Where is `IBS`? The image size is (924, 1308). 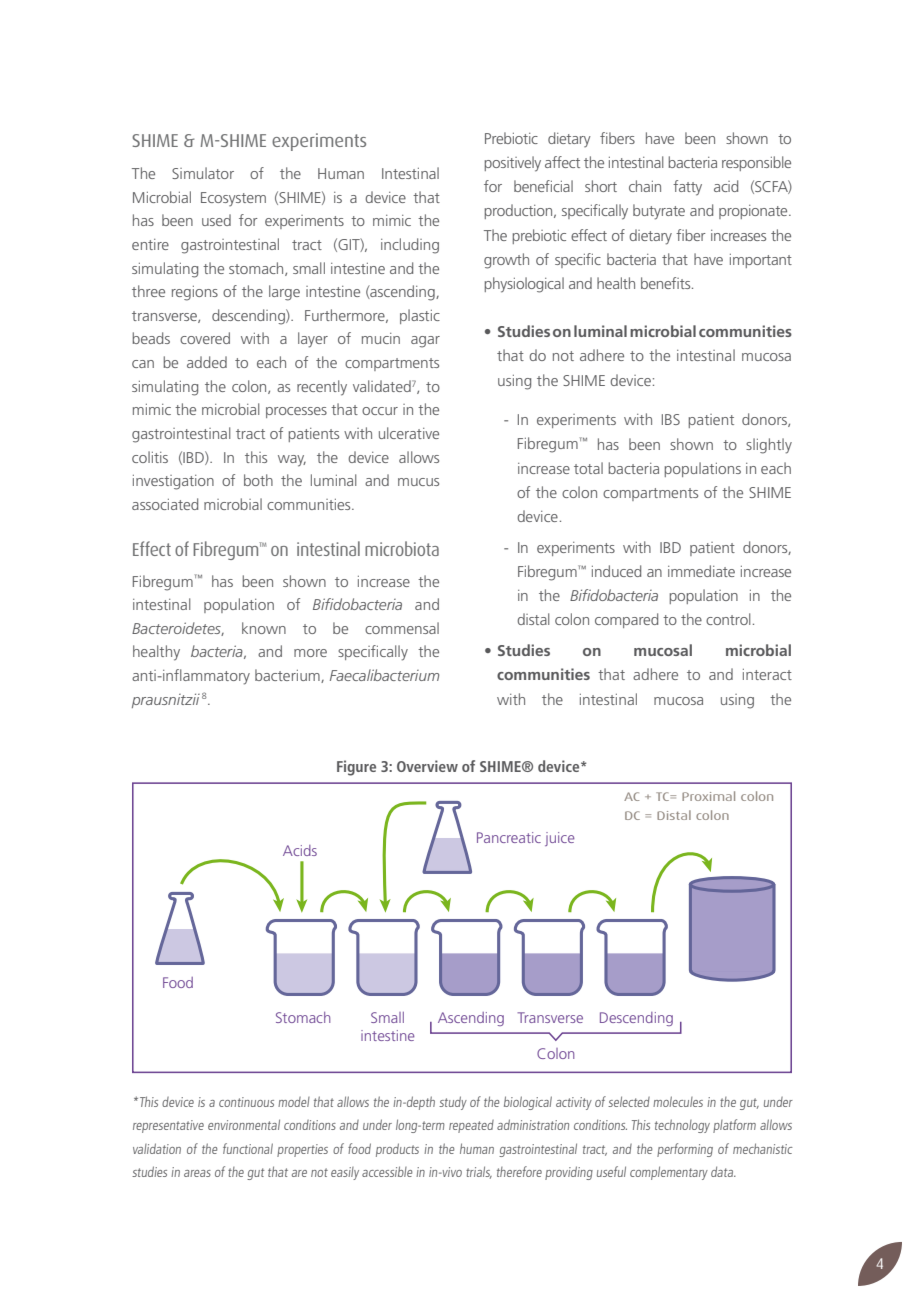
IBS is located at coordinates (671, 419).
